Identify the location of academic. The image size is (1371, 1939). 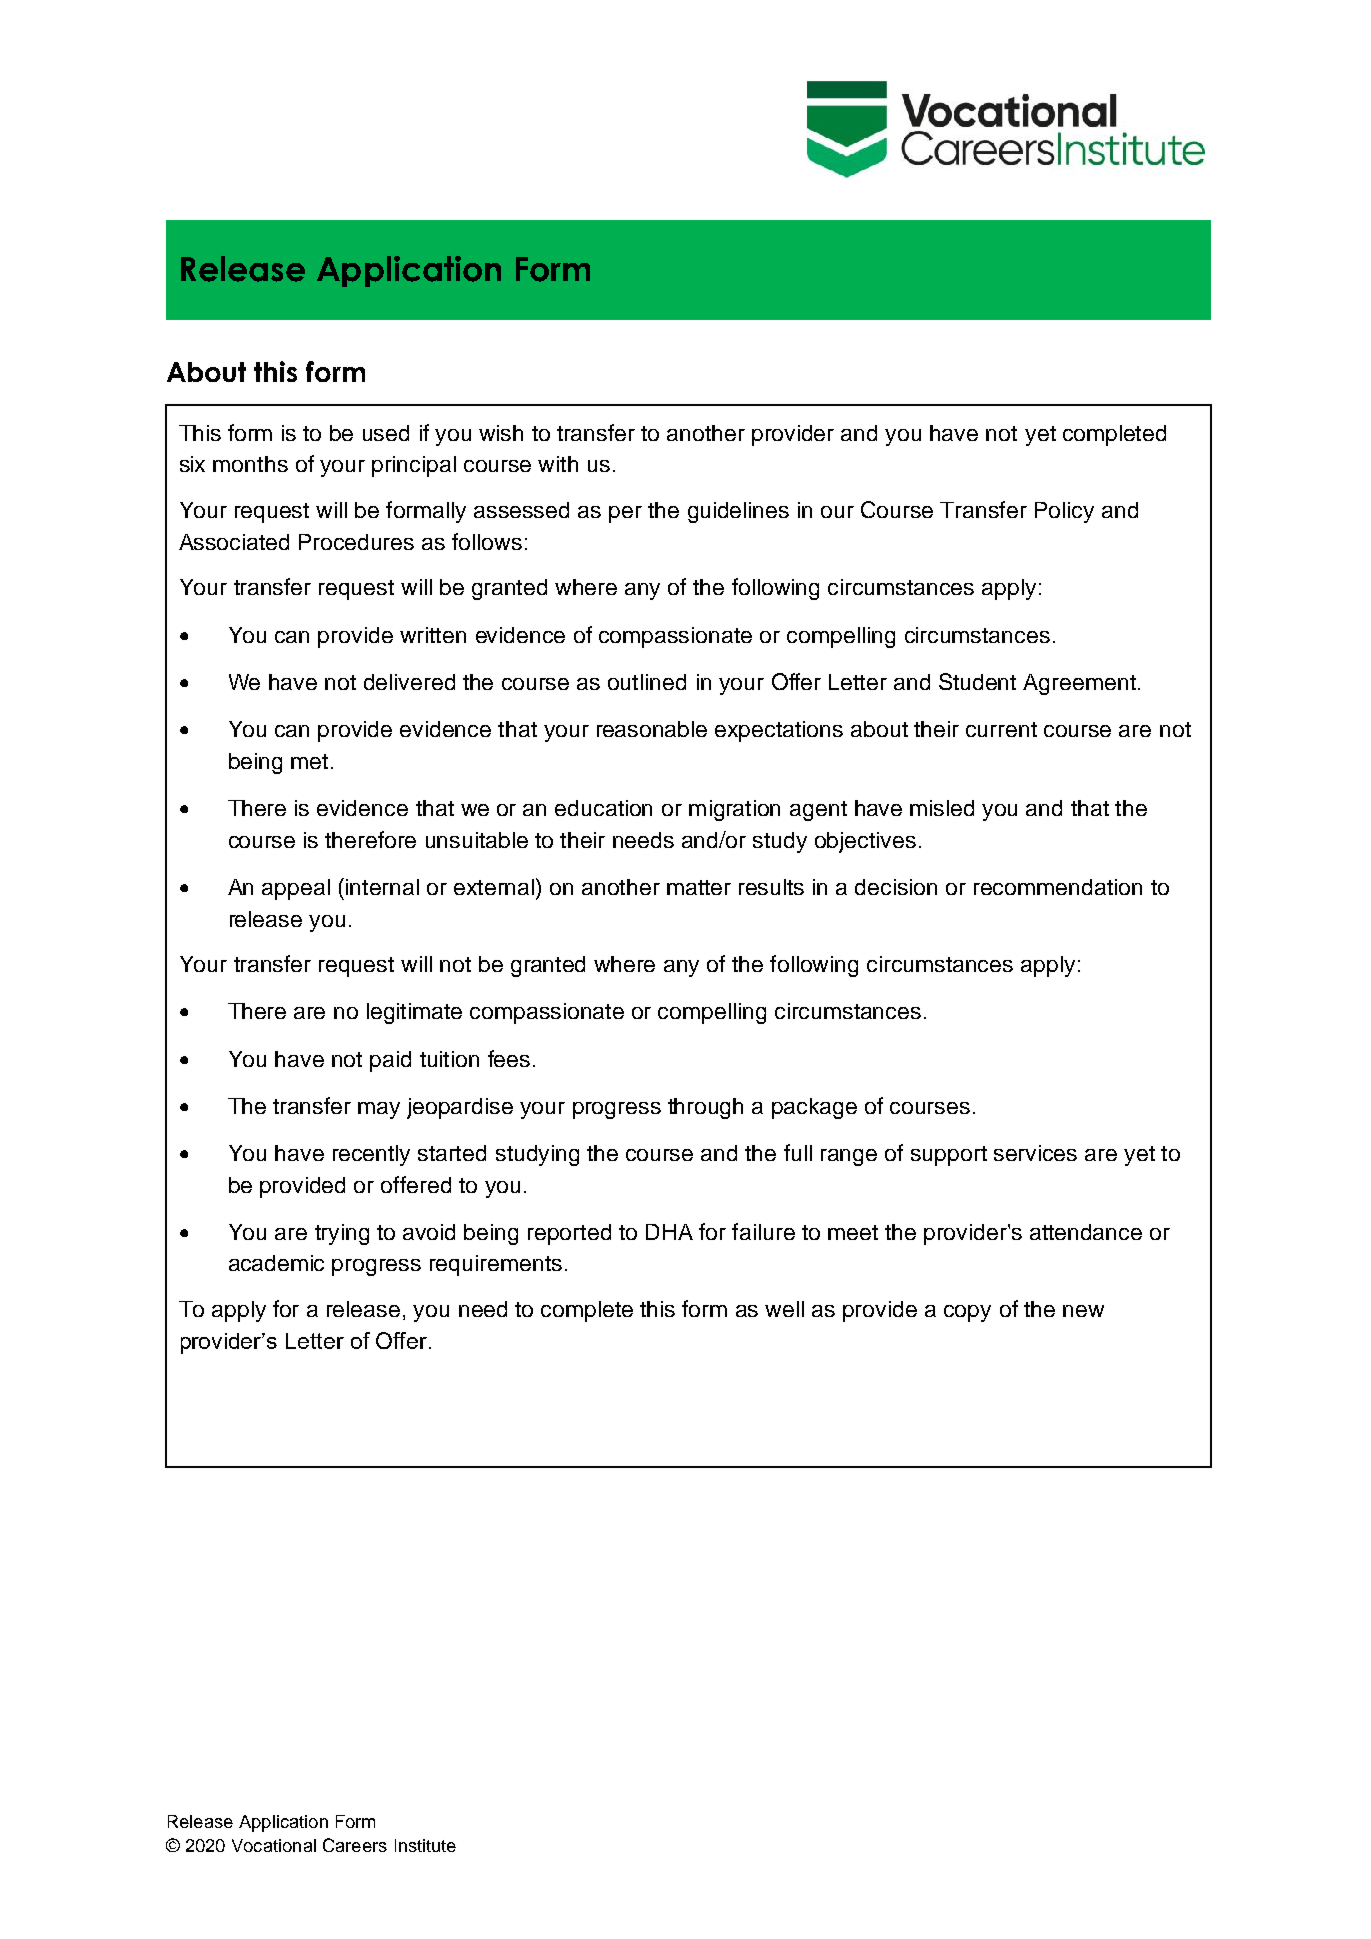
(276, 1263).
